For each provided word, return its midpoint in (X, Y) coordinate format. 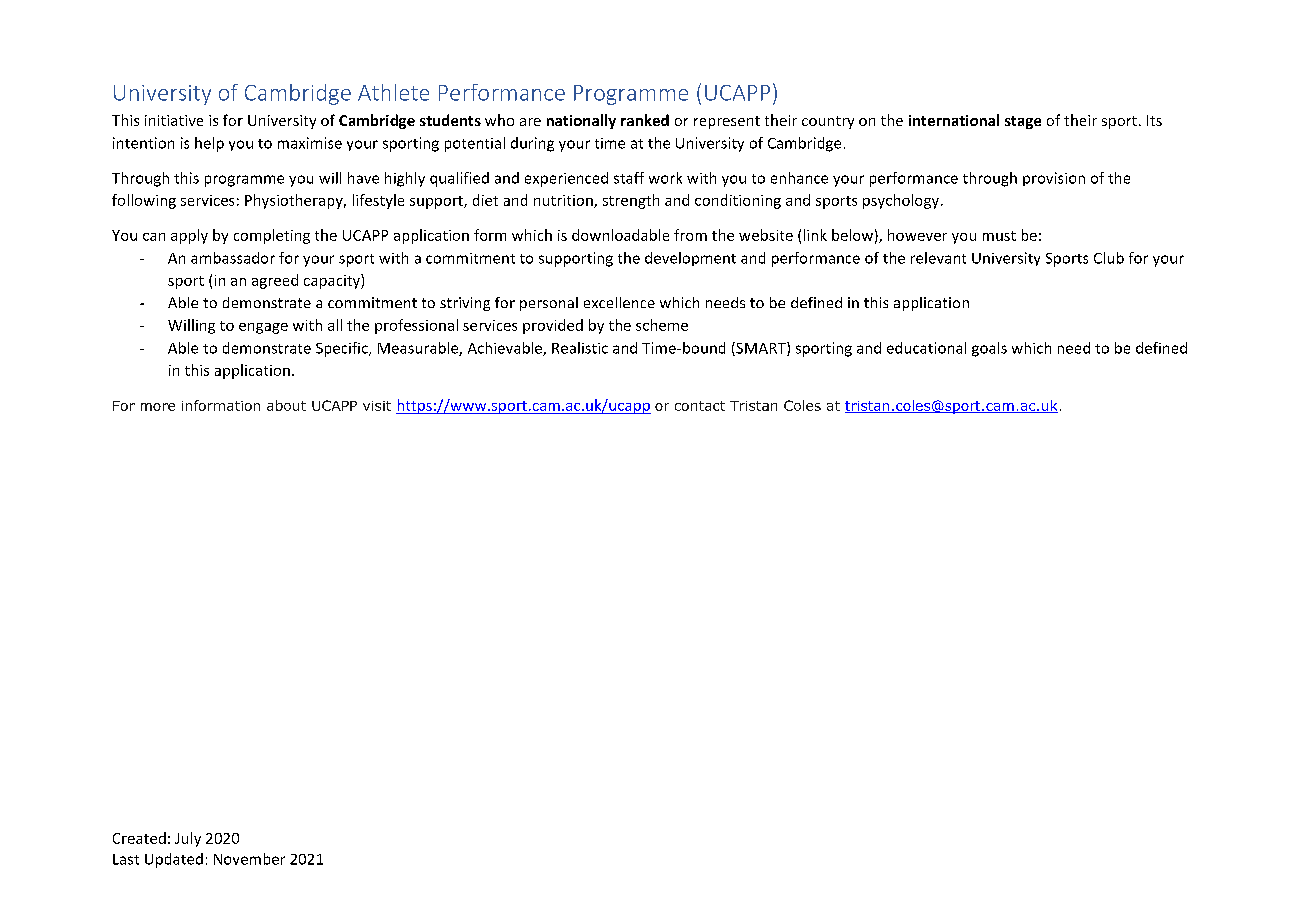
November (249, 859)
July (188, 839)
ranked (645, 120)
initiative (174, 120)
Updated (174, 860)
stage (1023, 122)
